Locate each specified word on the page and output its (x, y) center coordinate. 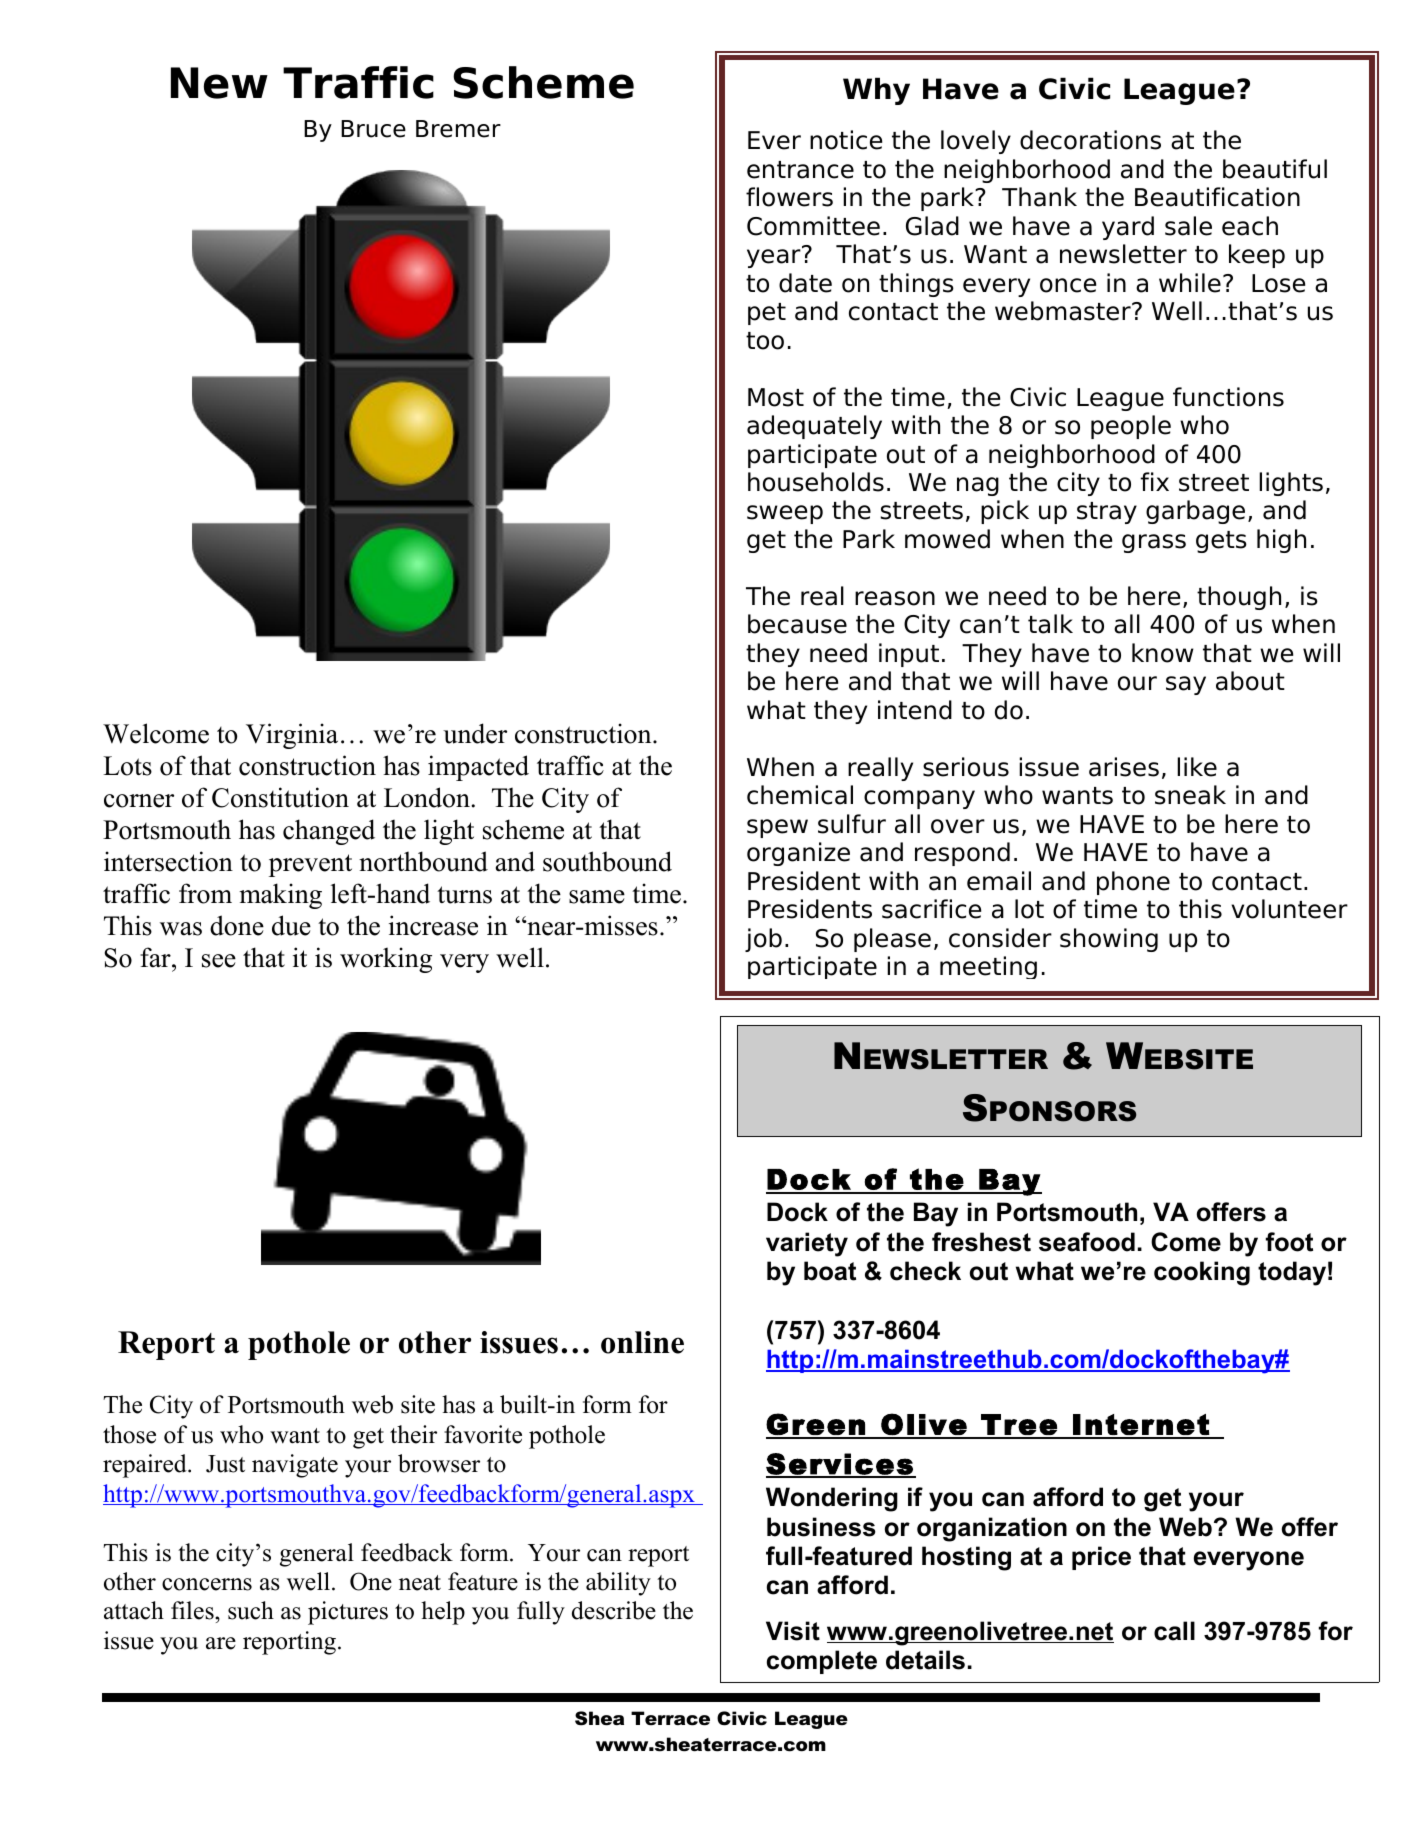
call (1174, 1631)
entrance (800, 170)
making (280, 896)
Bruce (373, 129)
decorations (1090, 140)
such (251, 1610)
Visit (793, 1631)
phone (1133, 883)
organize (798, 854)
